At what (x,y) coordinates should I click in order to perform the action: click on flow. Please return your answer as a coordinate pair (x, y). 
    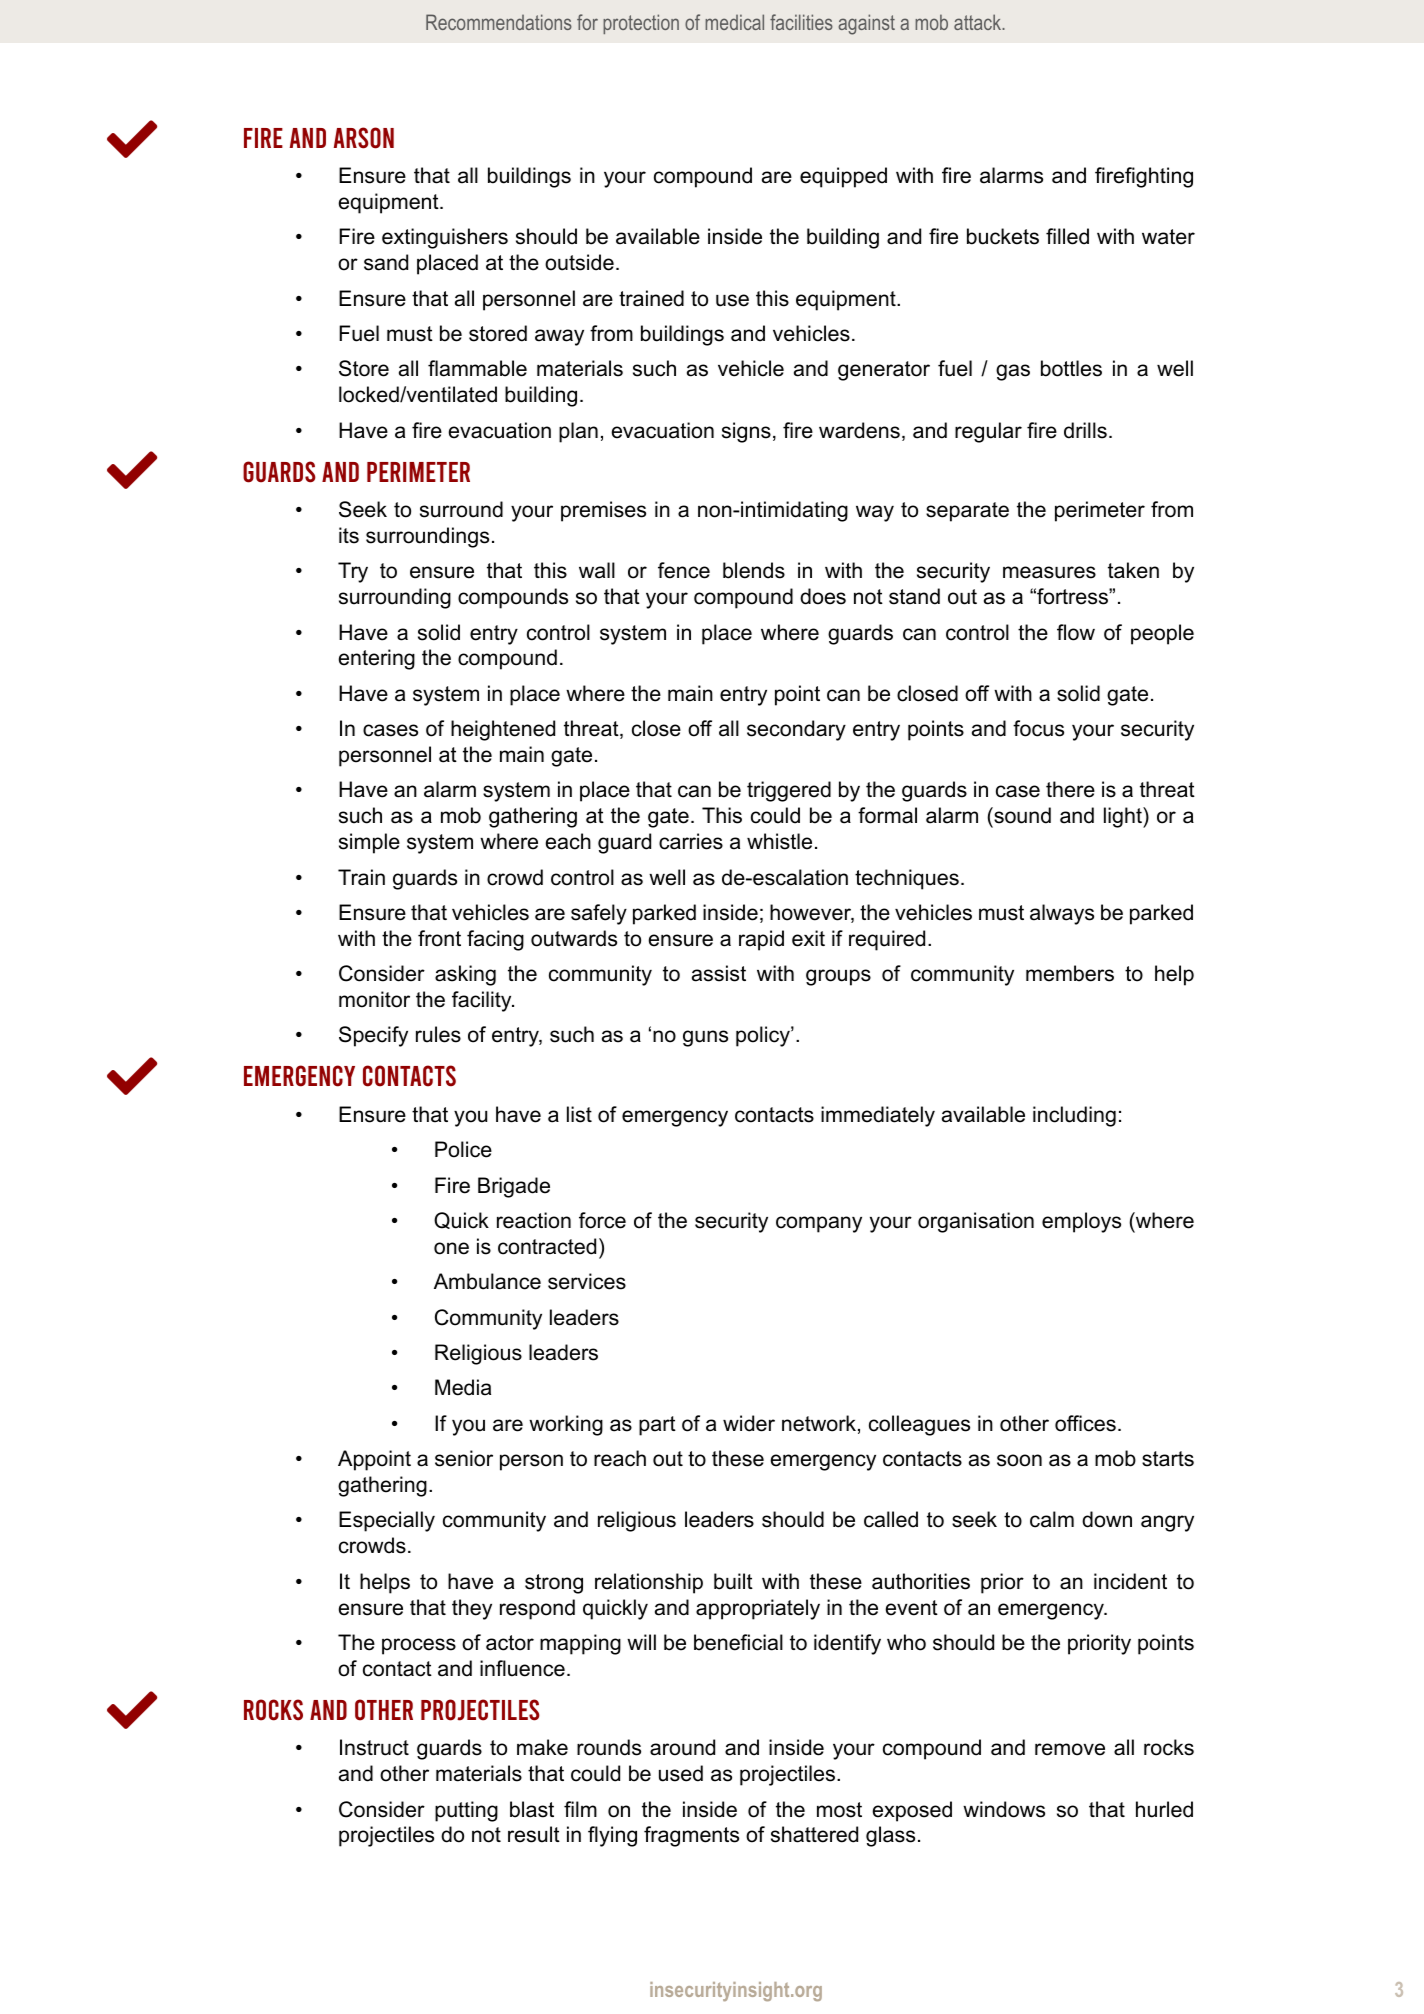
    Looking at the image, I should click on (1076, 632).
